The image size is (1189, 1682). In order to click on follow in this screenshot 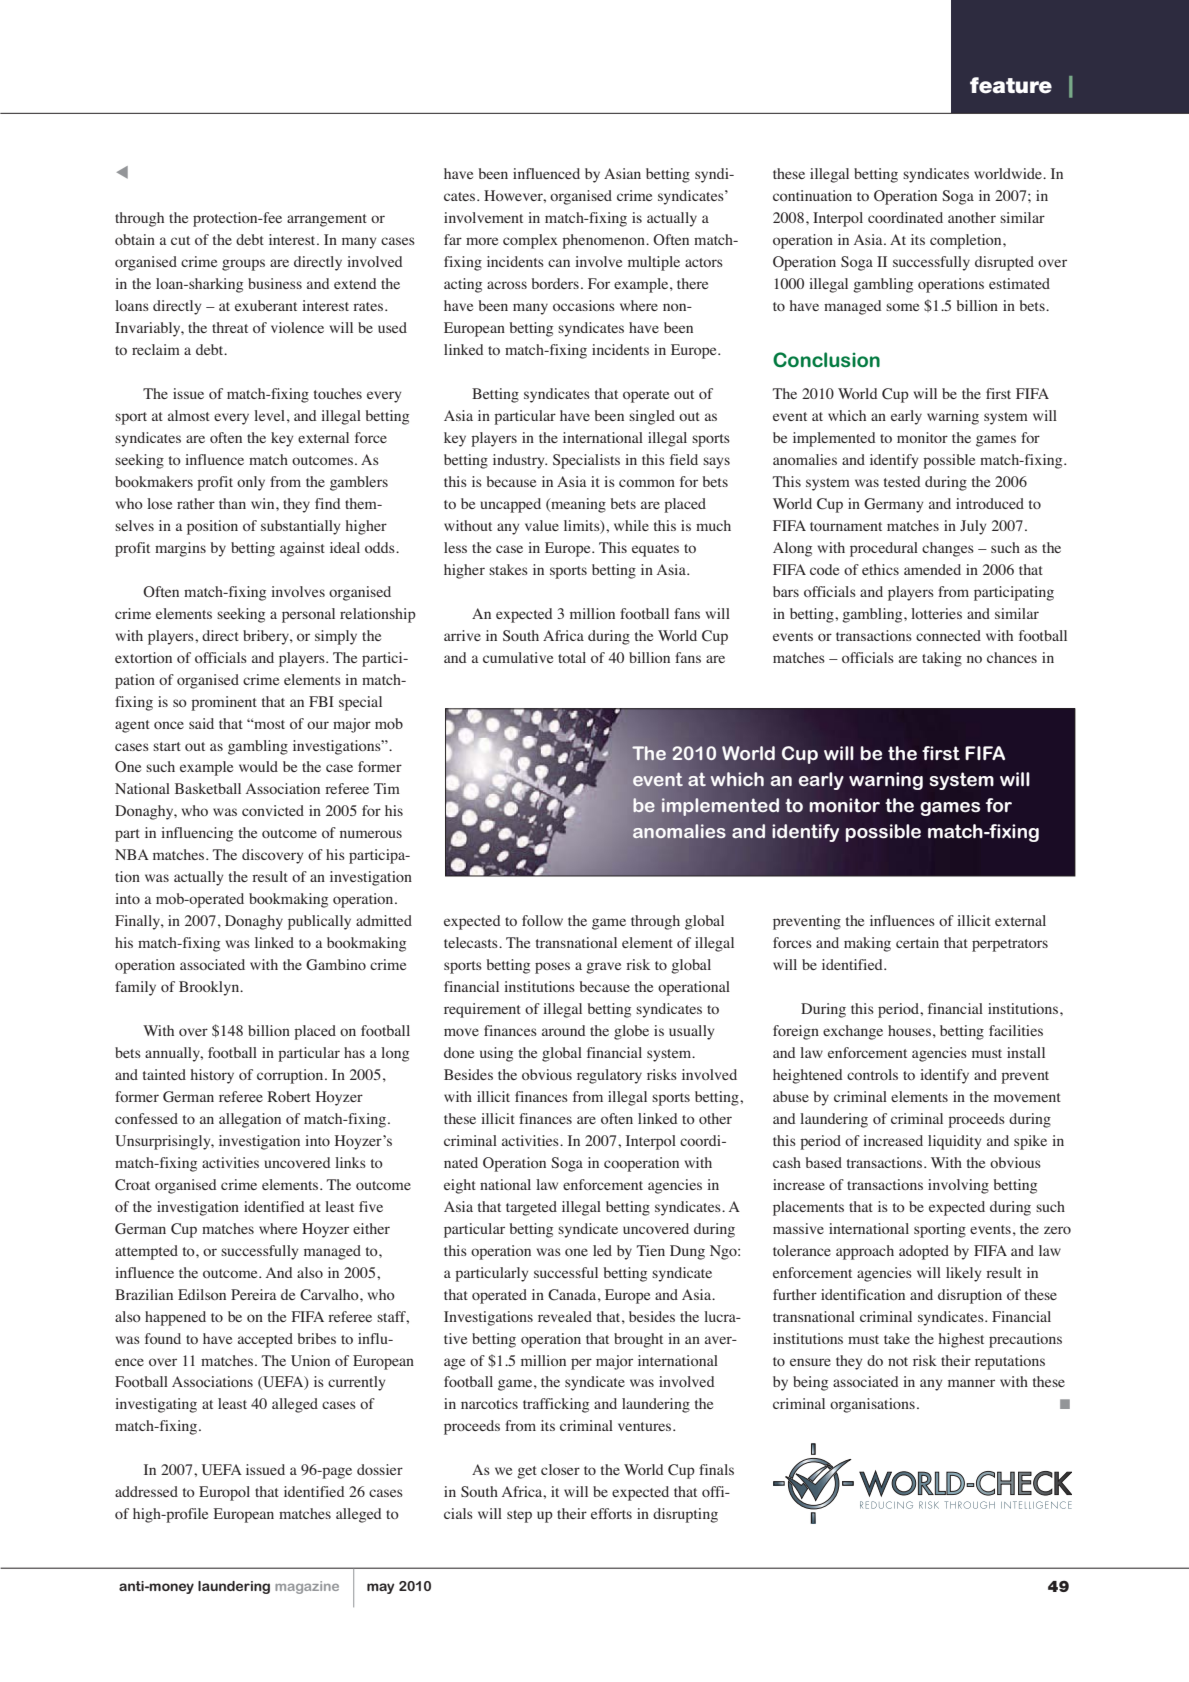, I will do `click(542, 920)`.
